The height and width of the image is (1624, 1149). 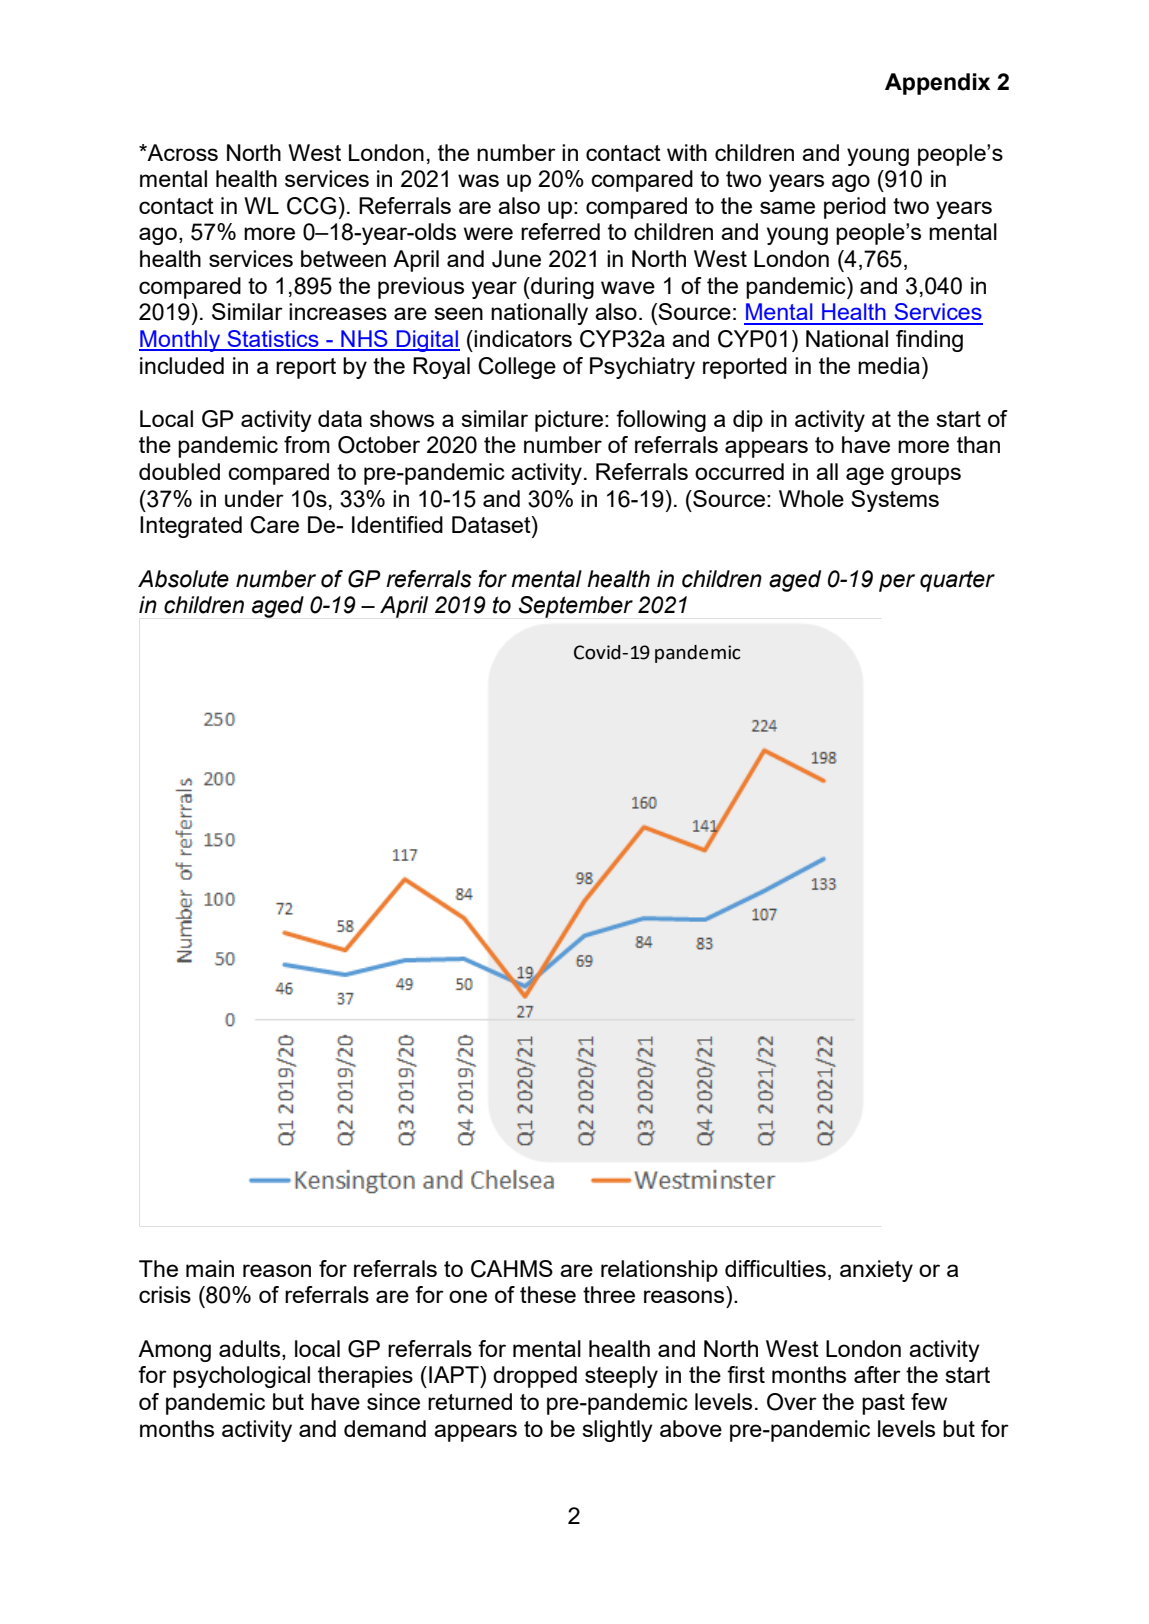 I want to click on past, so click(x=883, y=1404).
